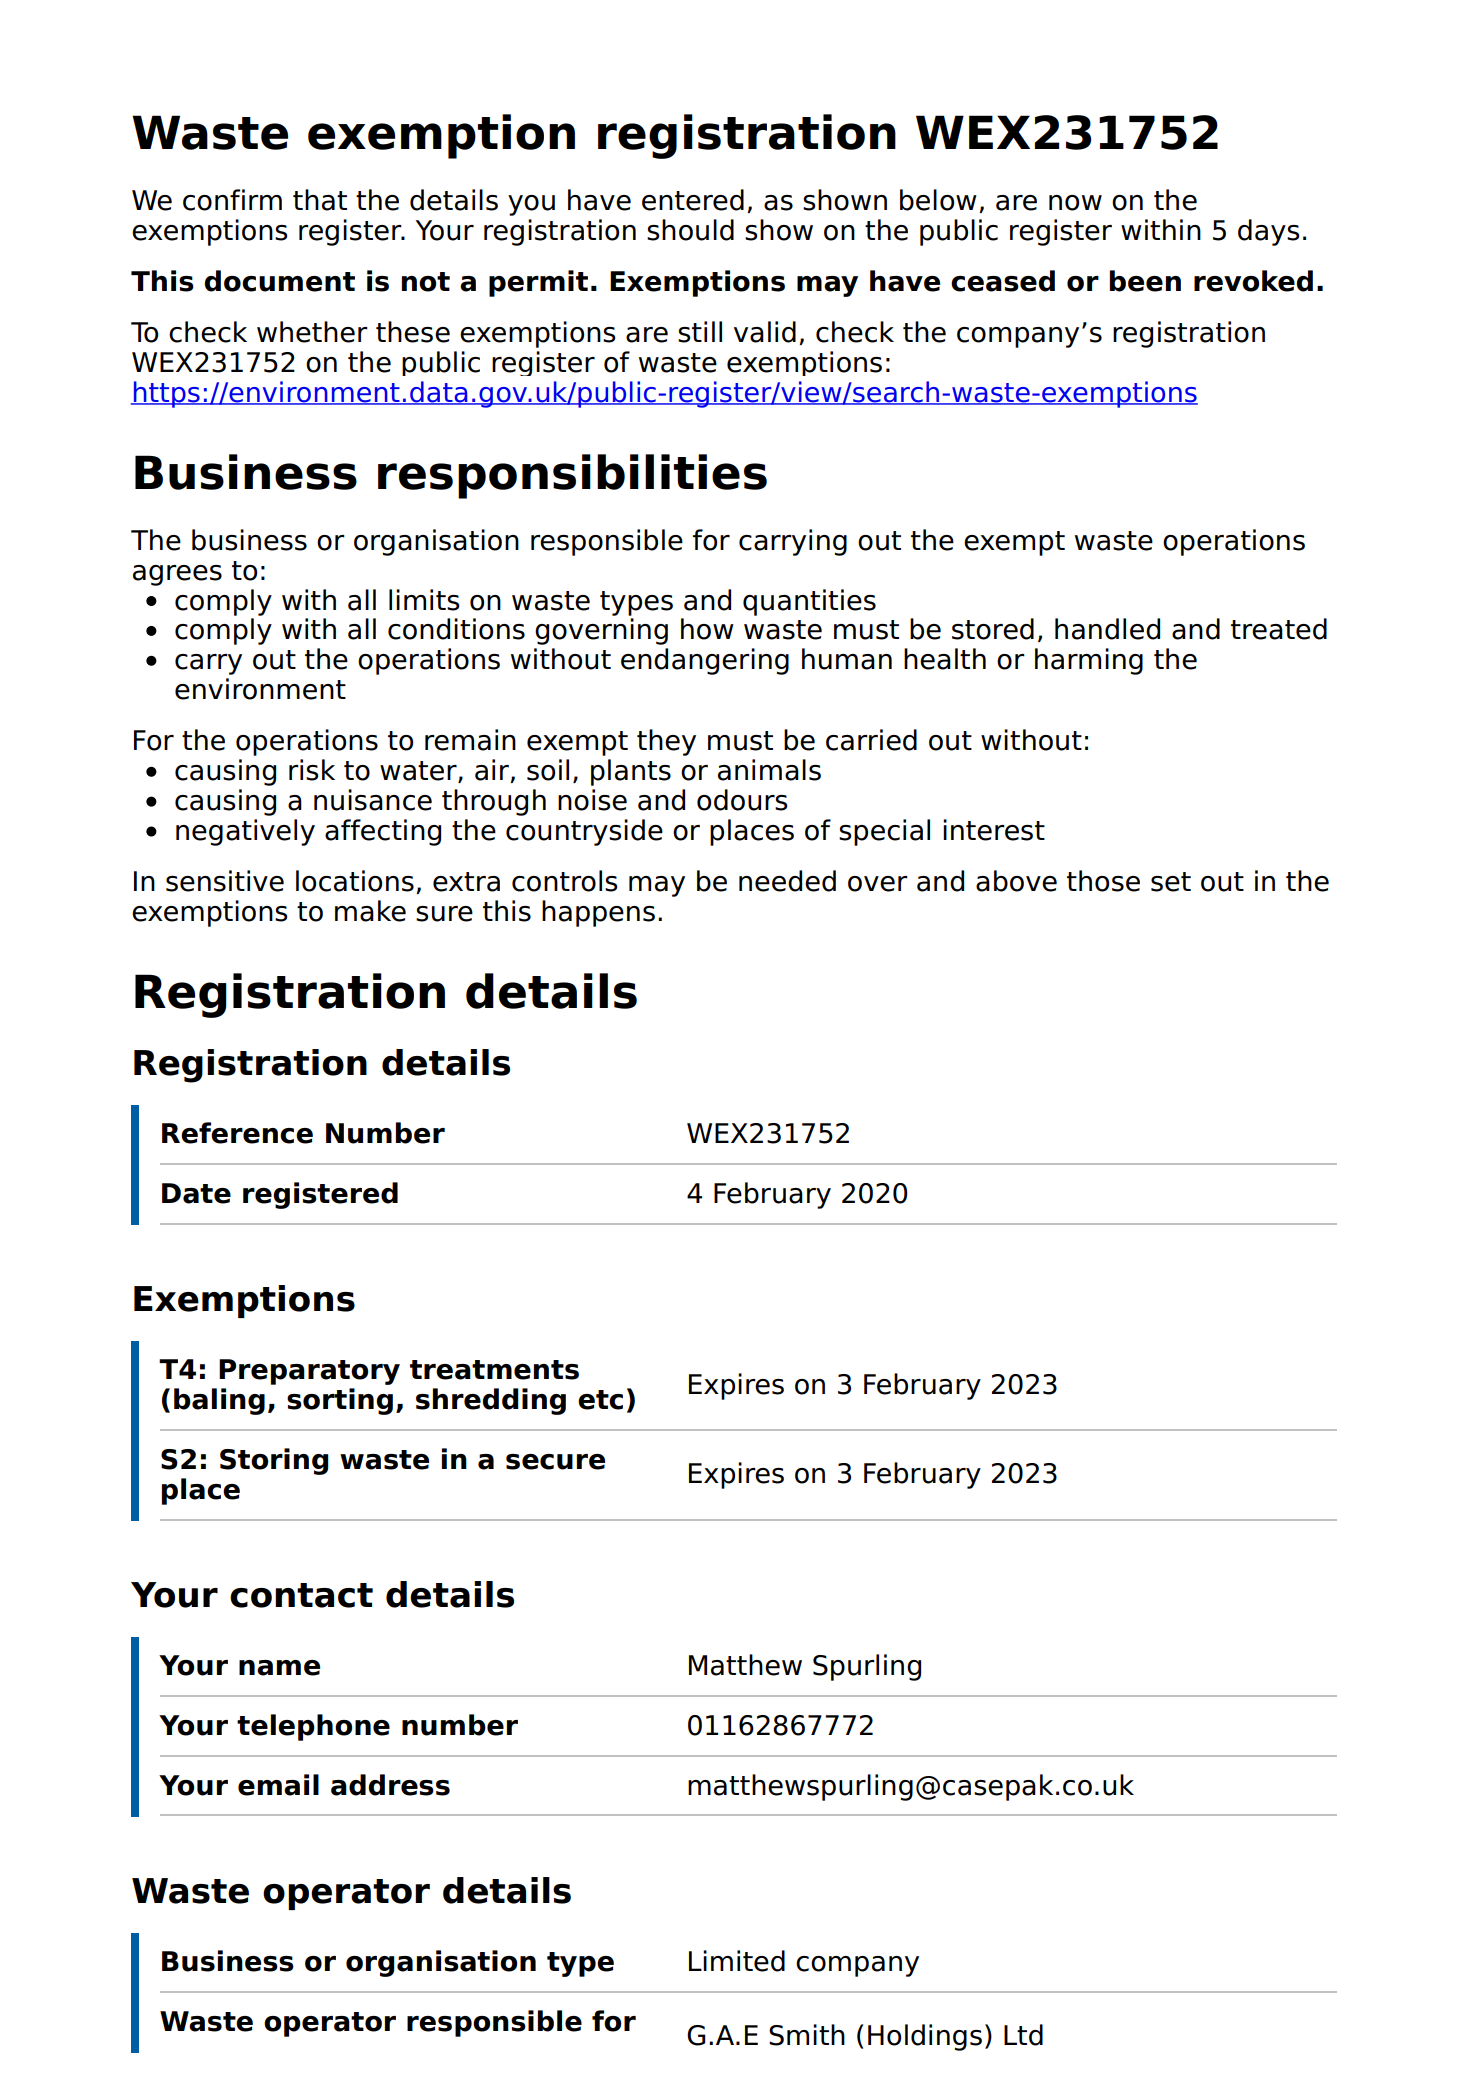 This document has height=2079, width=1469. Describe the element at coordinates (690, 230) in the document. I see `should` at that location.
